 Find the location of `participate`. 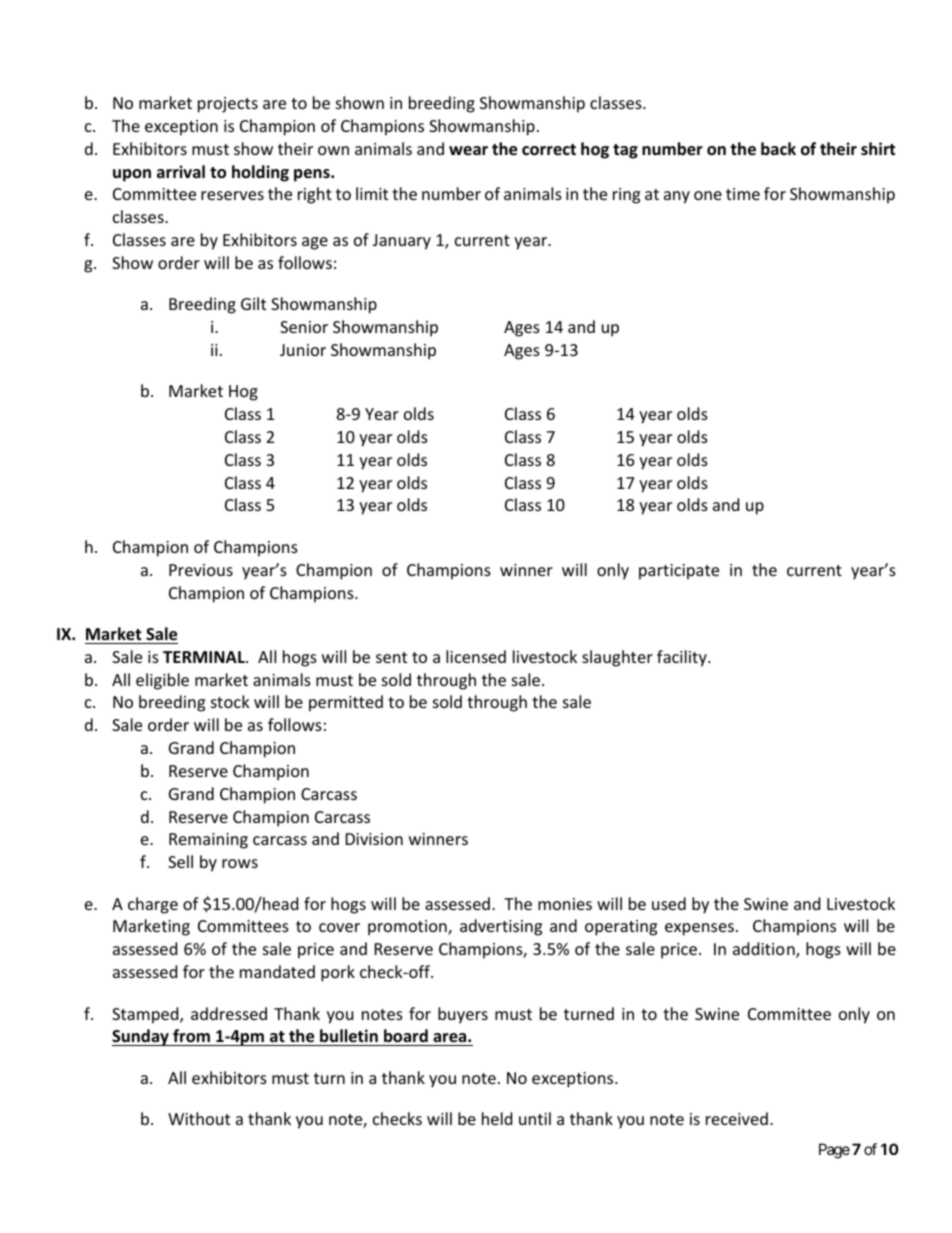

participate is located at coordinates (679, 572).
